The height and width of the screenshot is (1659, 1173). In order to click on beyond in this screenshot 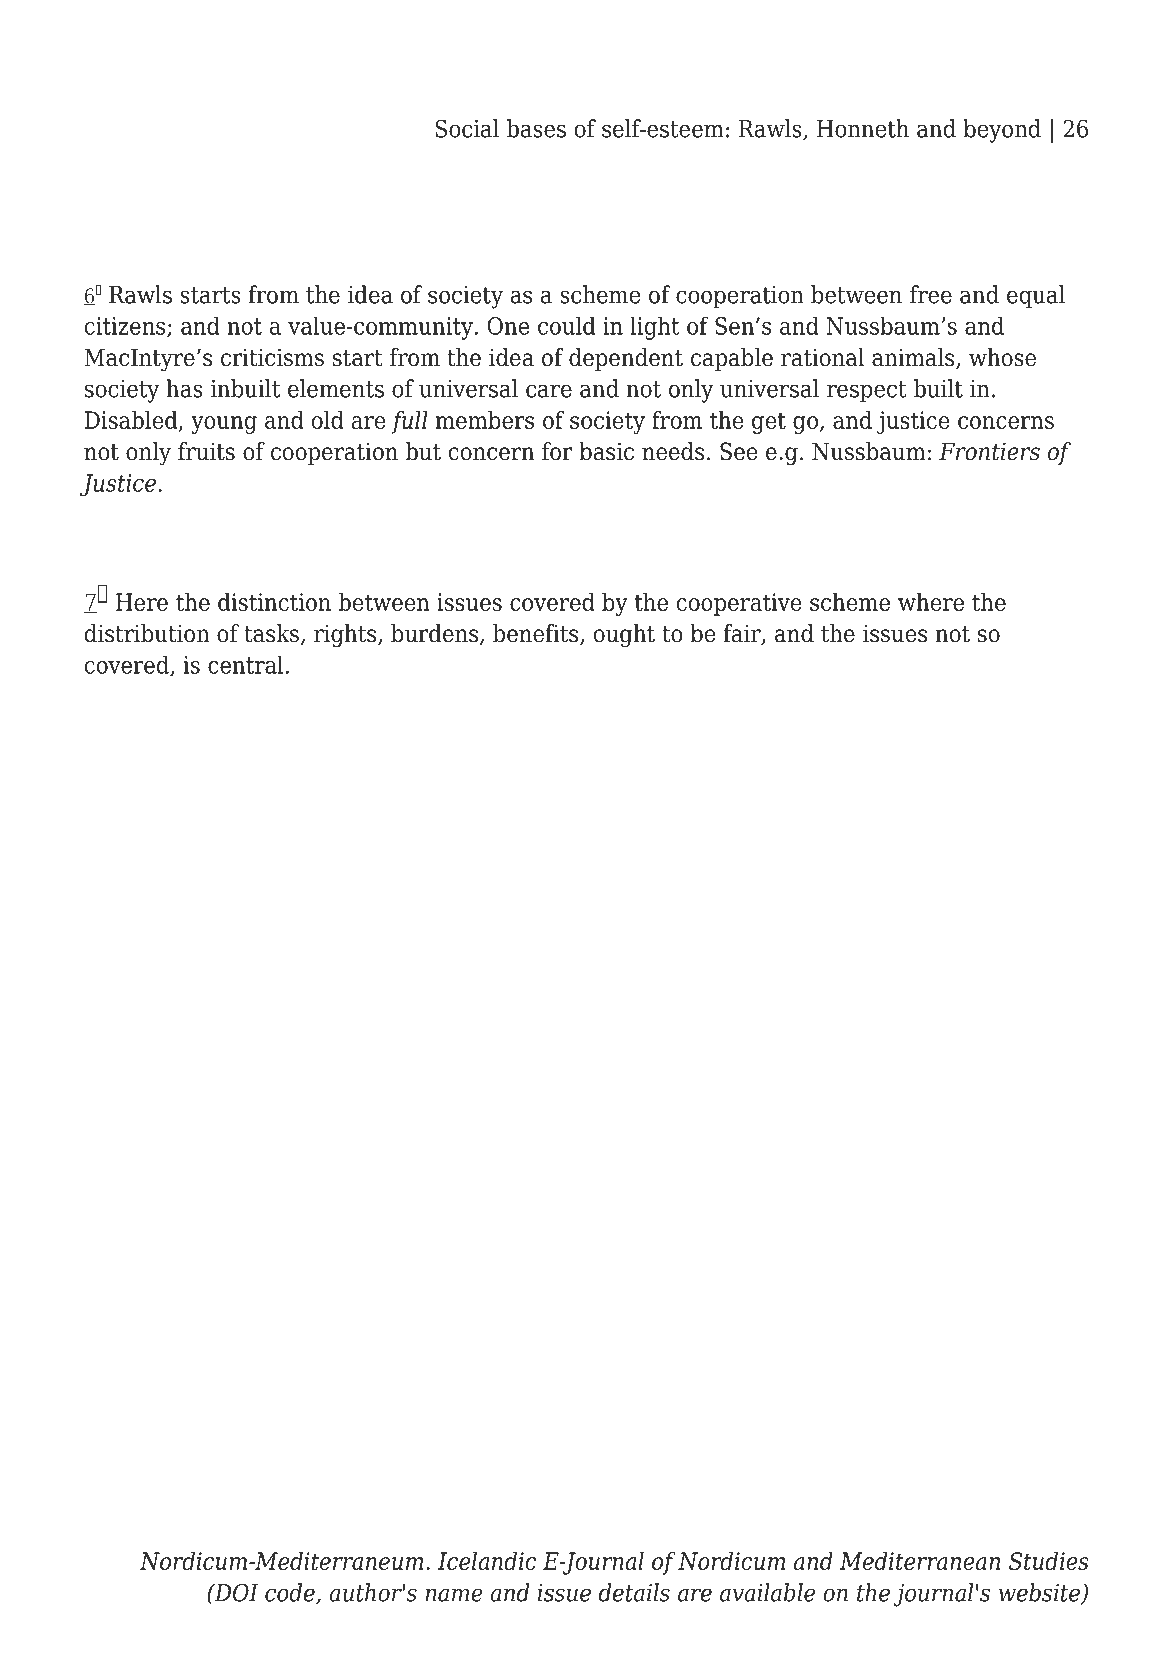, I will do `click(1002, 131)`.
